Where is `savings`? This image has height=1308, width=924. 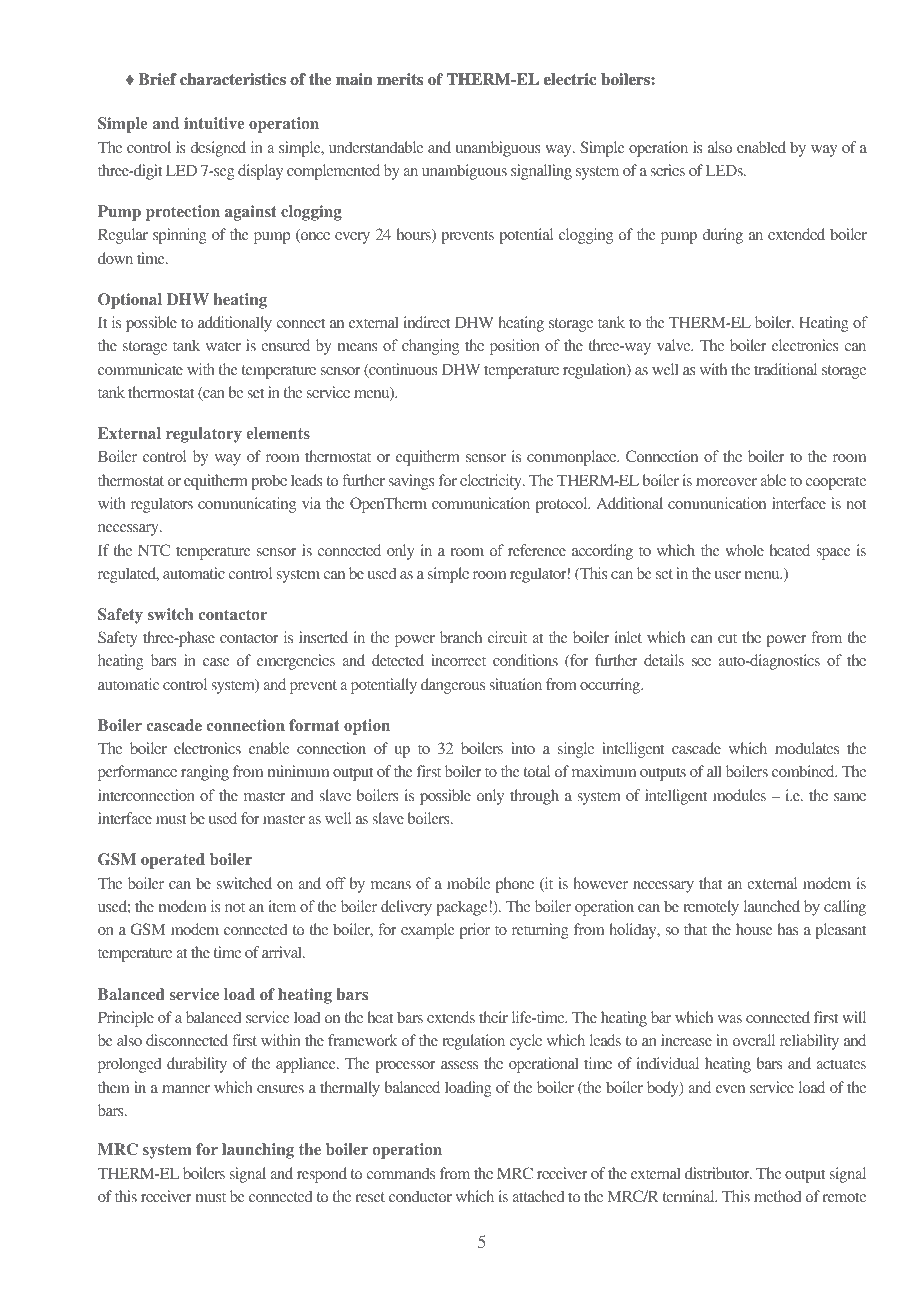 savings is located at coordinates (411, 482).
